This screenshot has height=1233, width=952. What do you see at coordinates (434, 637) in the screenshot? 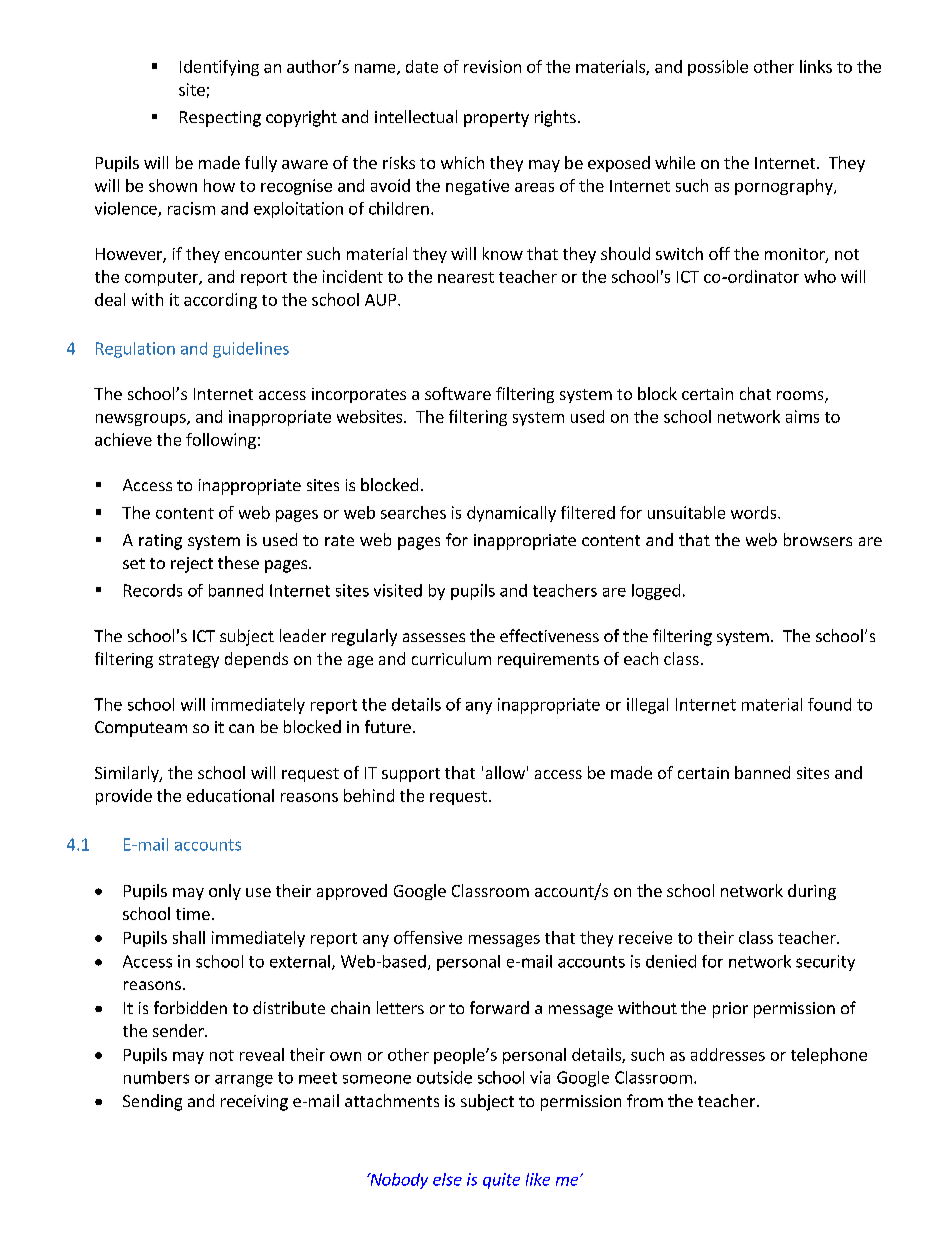
I see `assesses` at bounding box center [434, 637].
